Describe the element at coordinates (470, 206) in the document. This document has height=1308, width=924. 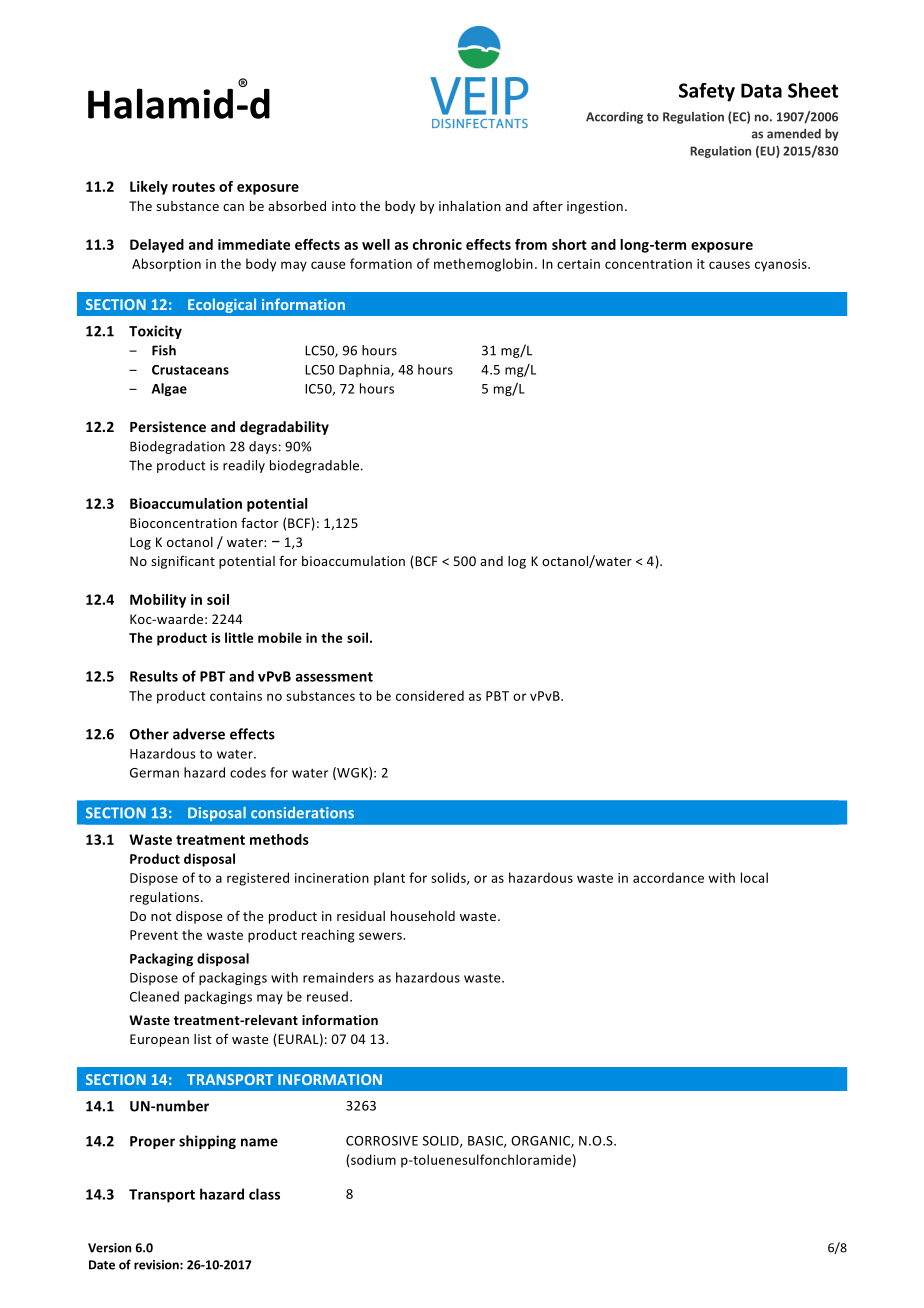
I see `inhalation` at that location.
